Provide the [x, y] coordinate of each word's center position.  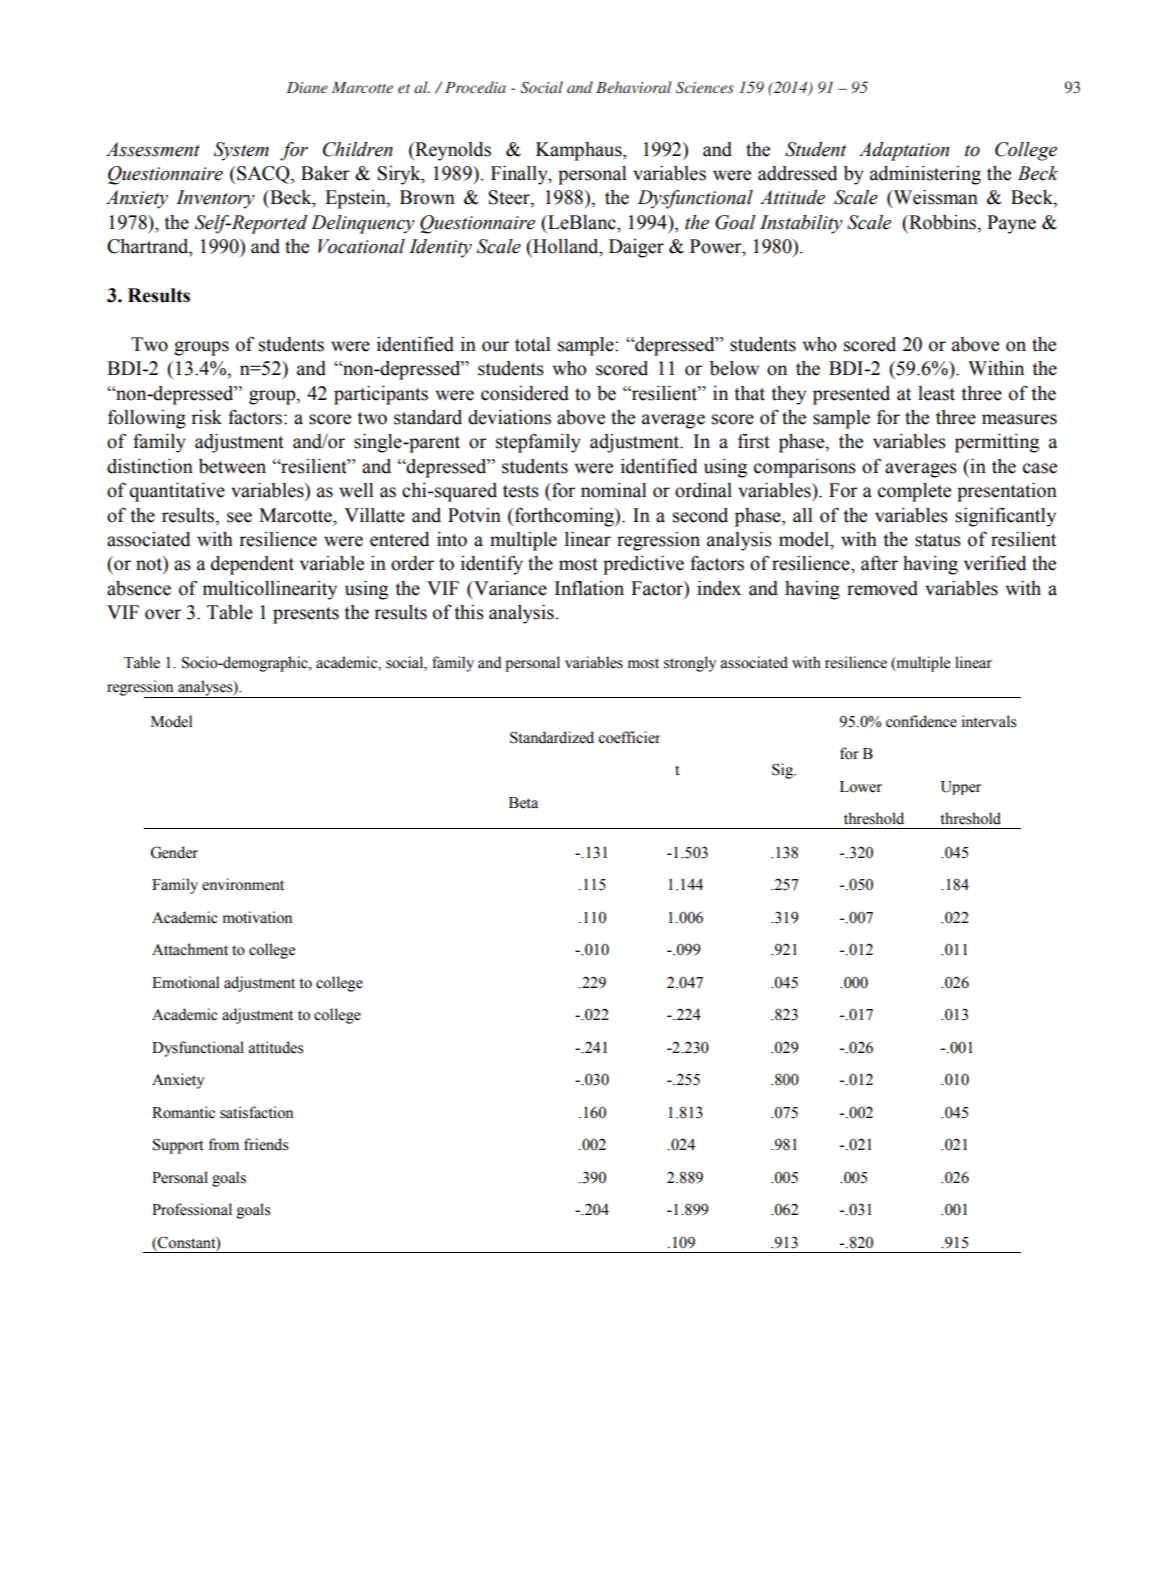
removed [882, 588]
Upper [961, 788]
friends [266, 1144]
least [936, 393]
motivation [257, 917]
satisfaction [256, 1112]
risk [206, 417]
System [241, 151]
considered [525, 393]
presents [306, 615]
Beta [523, 803]
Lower [861, 787]
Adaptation [904, 151]
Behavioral [634, 87]
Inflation [589, 588]
